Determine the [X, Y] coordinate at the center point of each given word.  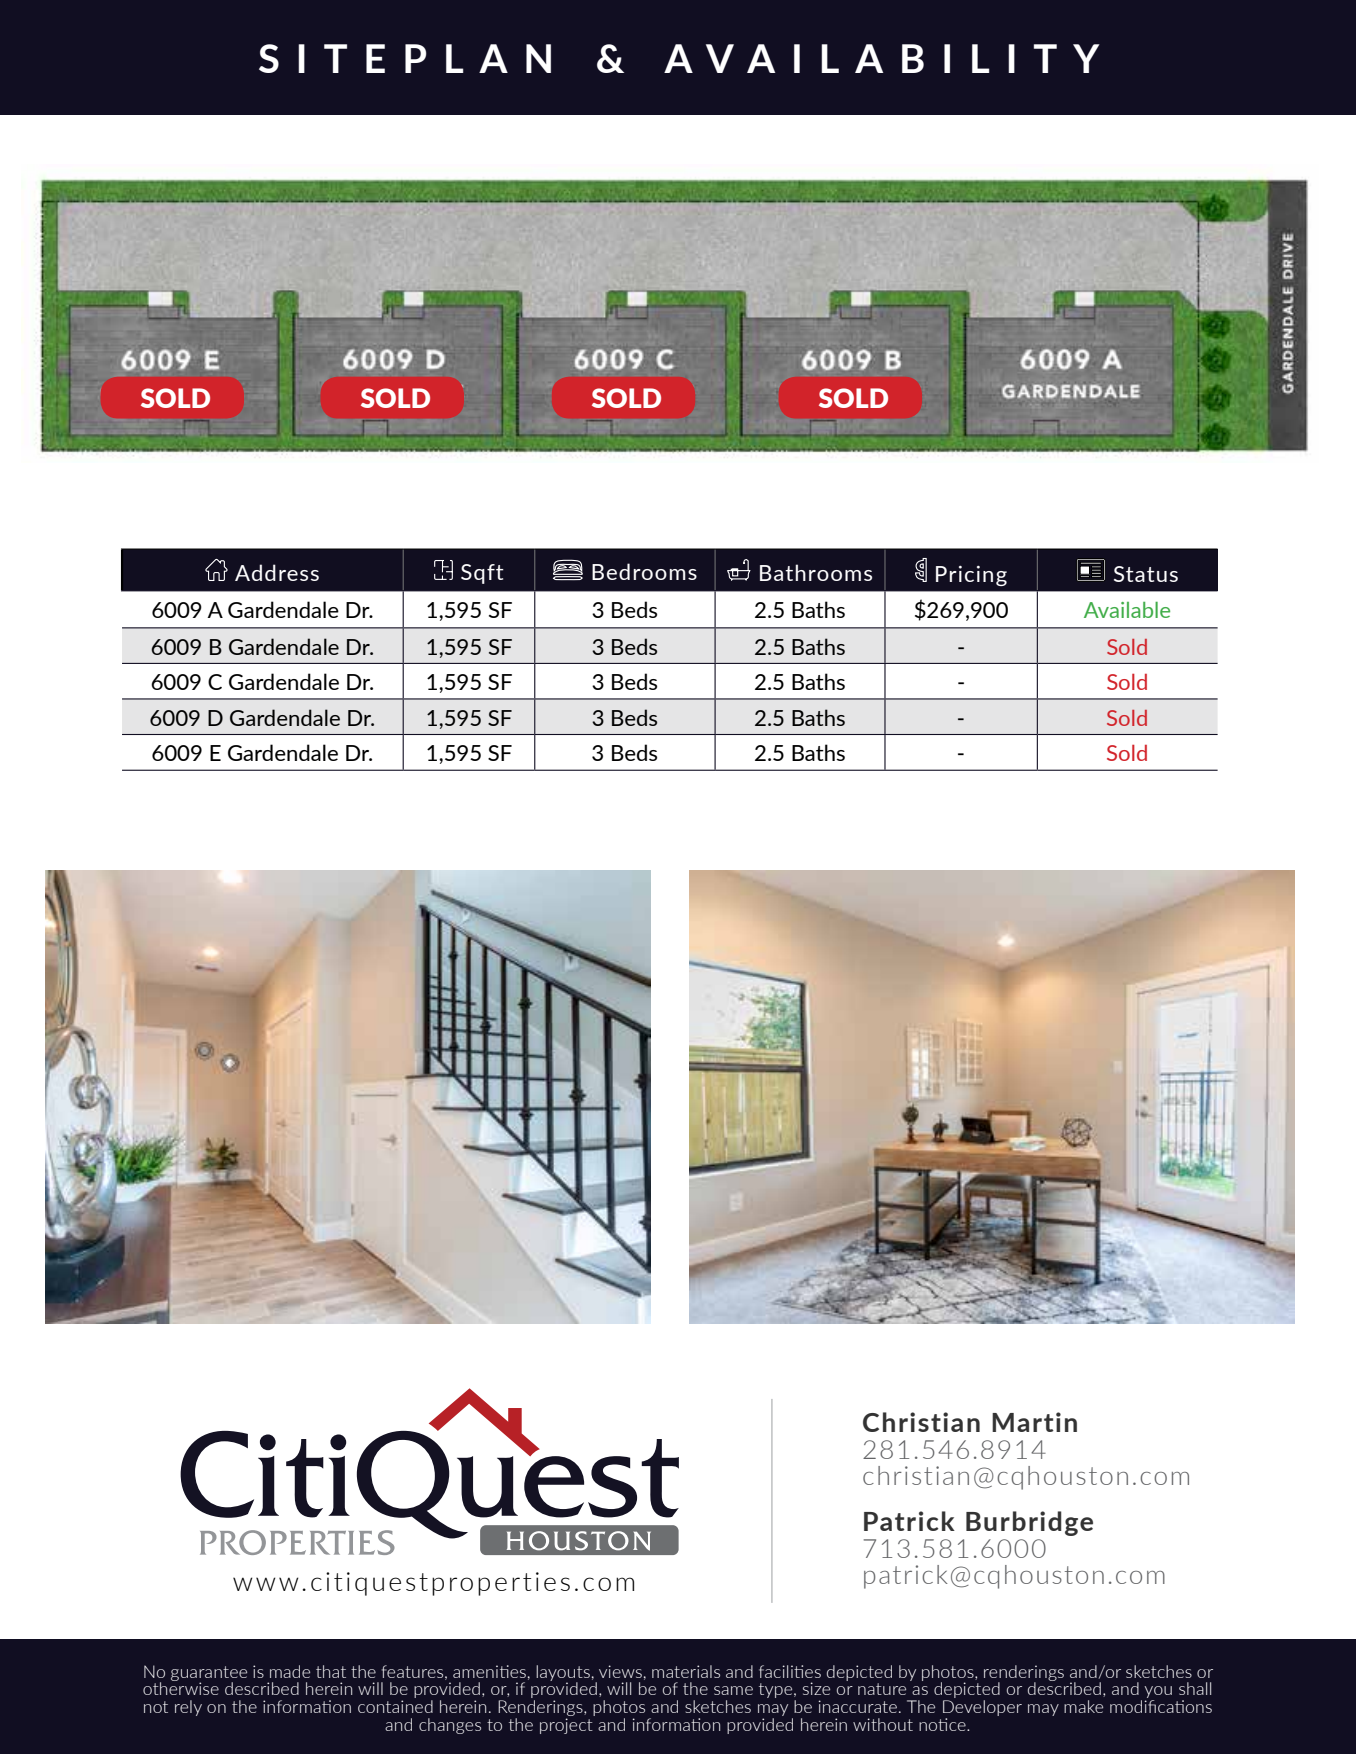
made [290, 1671]
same [733, 1690]
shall [1195, 1688]
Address [277, 572]
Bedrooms [644, 571]
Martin [1034, 1422]
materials [686, 1671]
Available [1127, 610]
